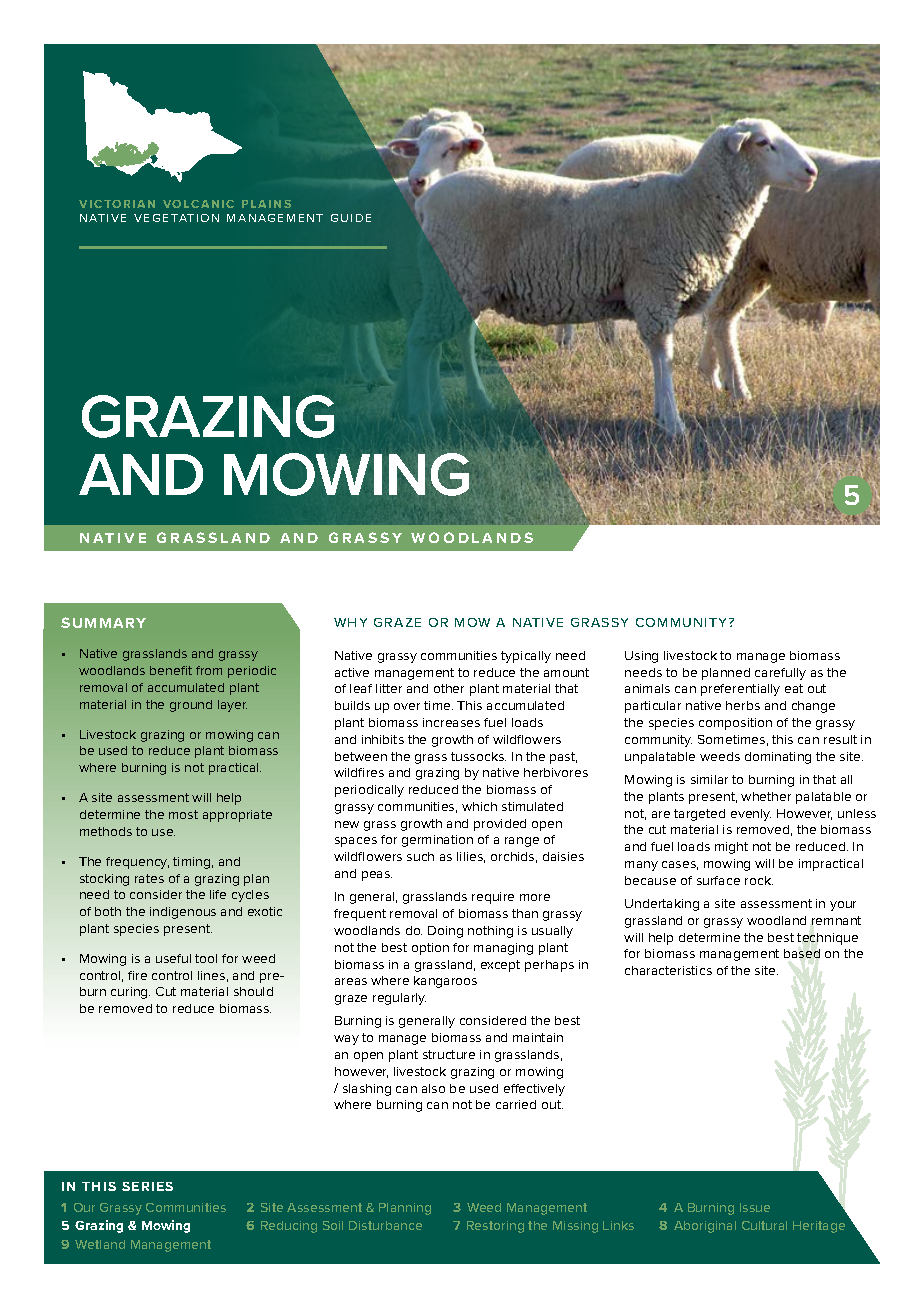 The width and height of the screenshot is (924, 1308). Describe the element at coordinates (778, 758) in the screenshot. I see `dominating` at that location.
